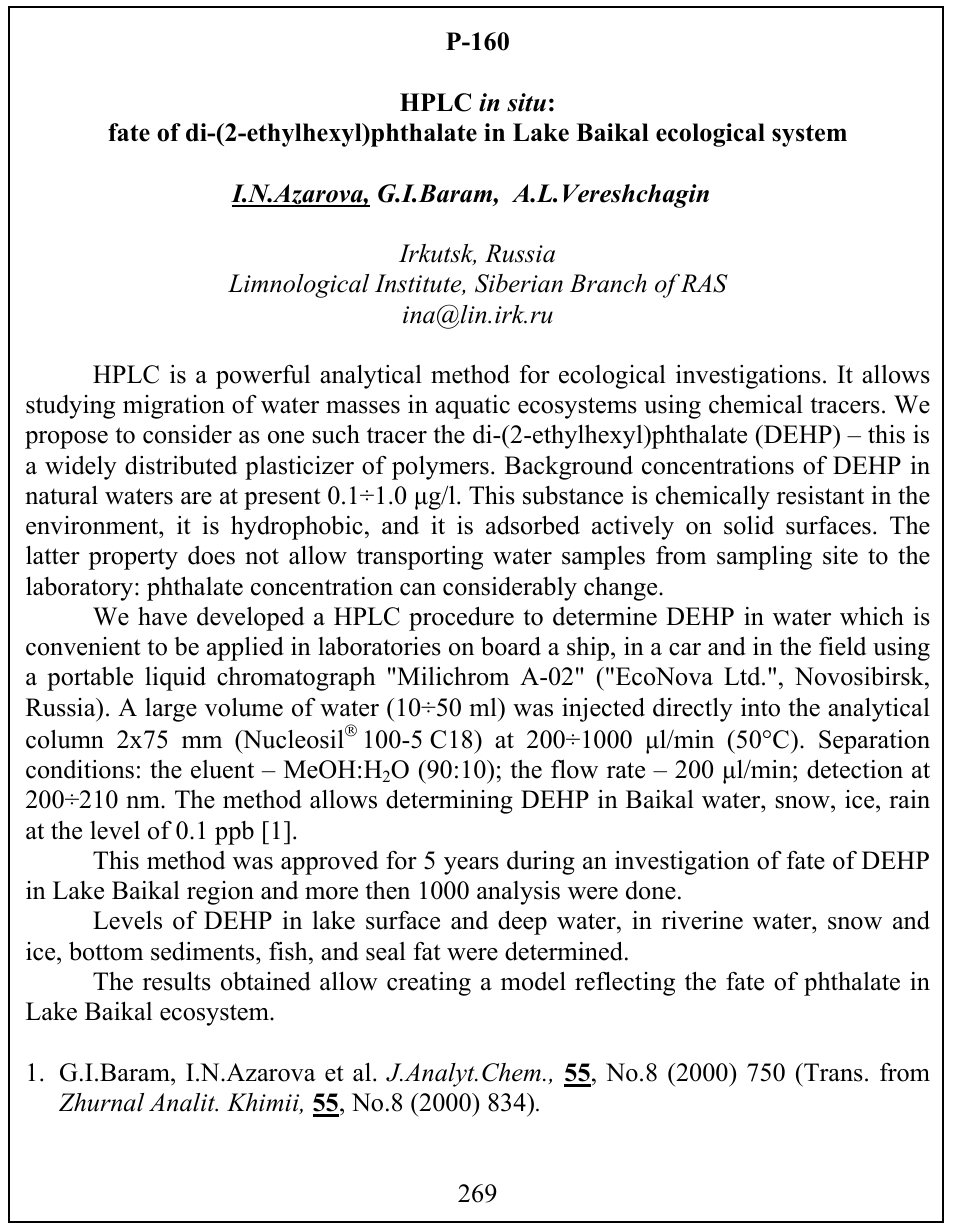  Describe the element at coordinates (519, 283) in the page. I see `Siberian` at that location.
